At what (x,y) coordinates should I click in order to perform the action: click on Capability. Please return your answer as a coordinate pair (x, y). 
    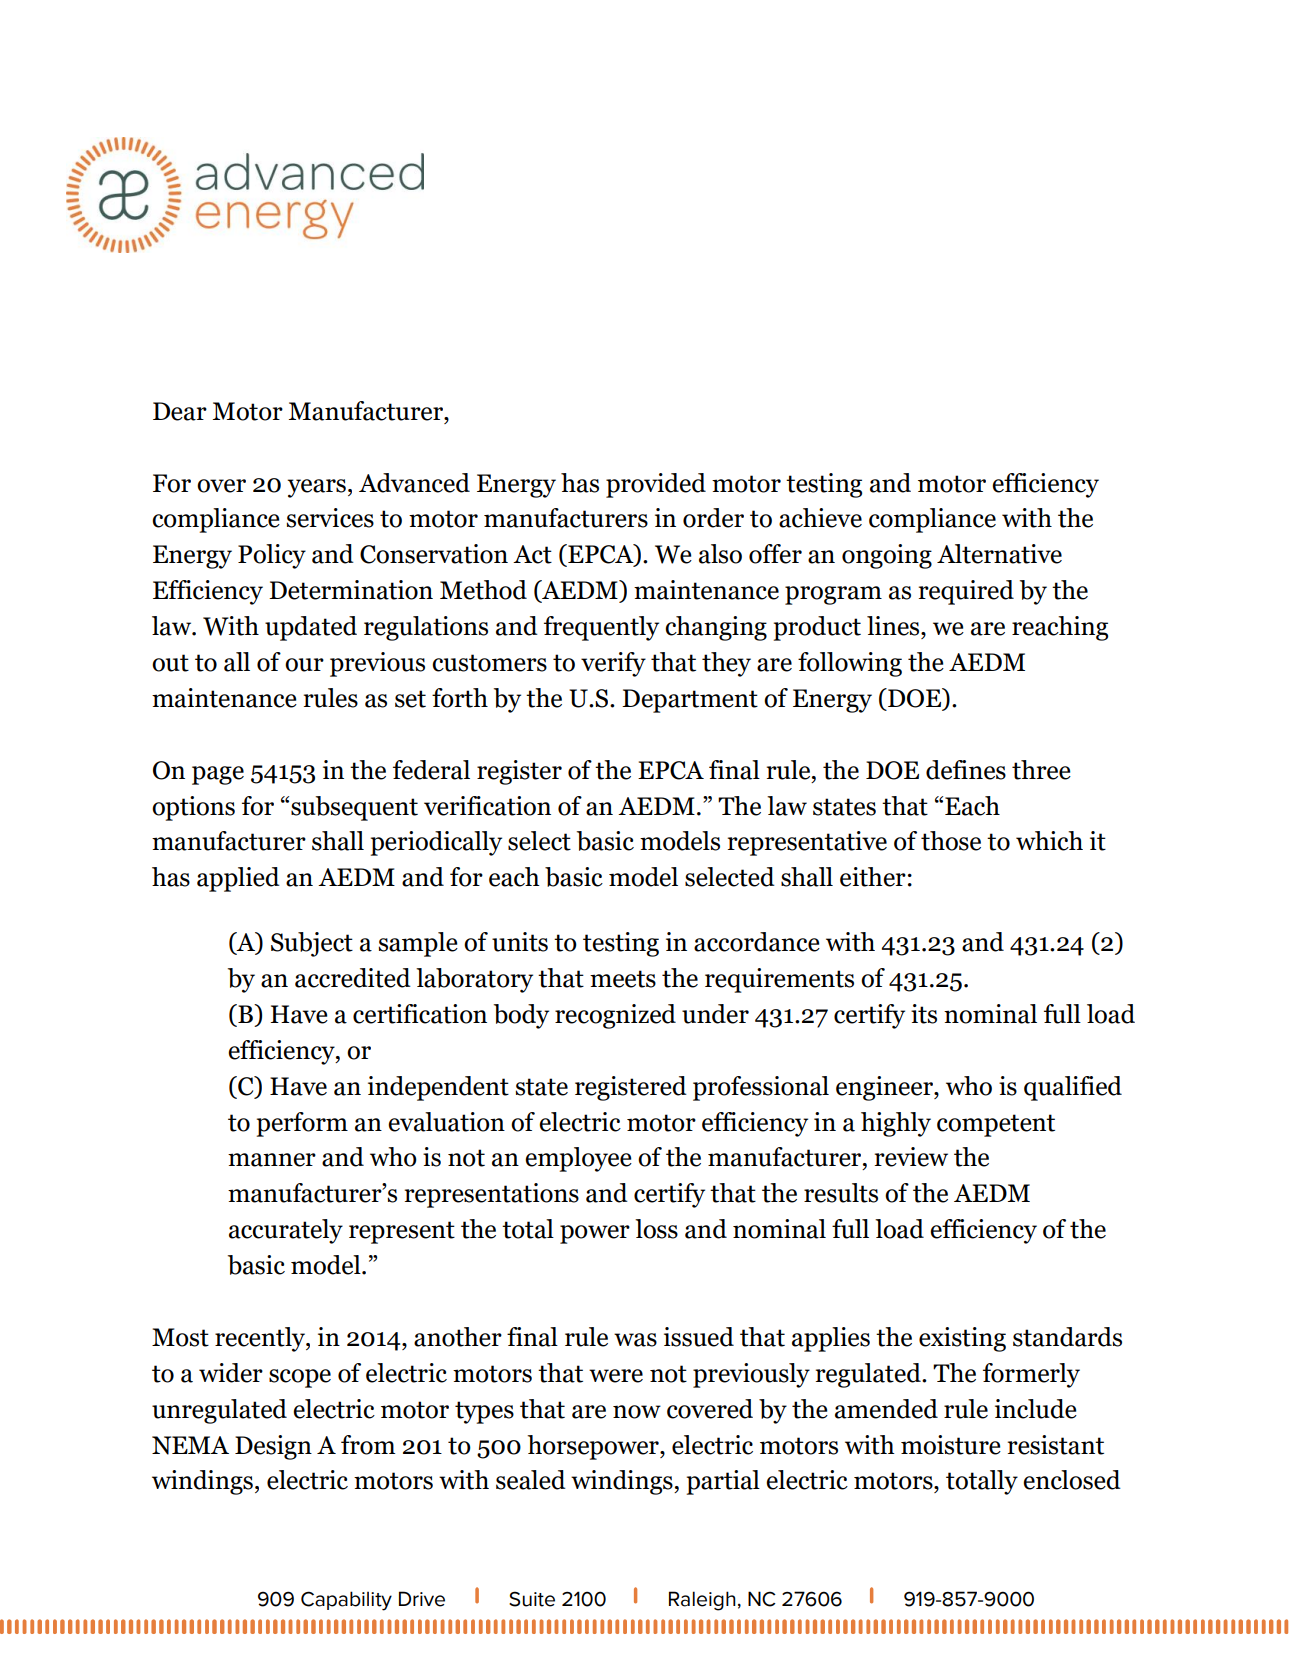
    Looking at the image, I should click on (346, 1601).
